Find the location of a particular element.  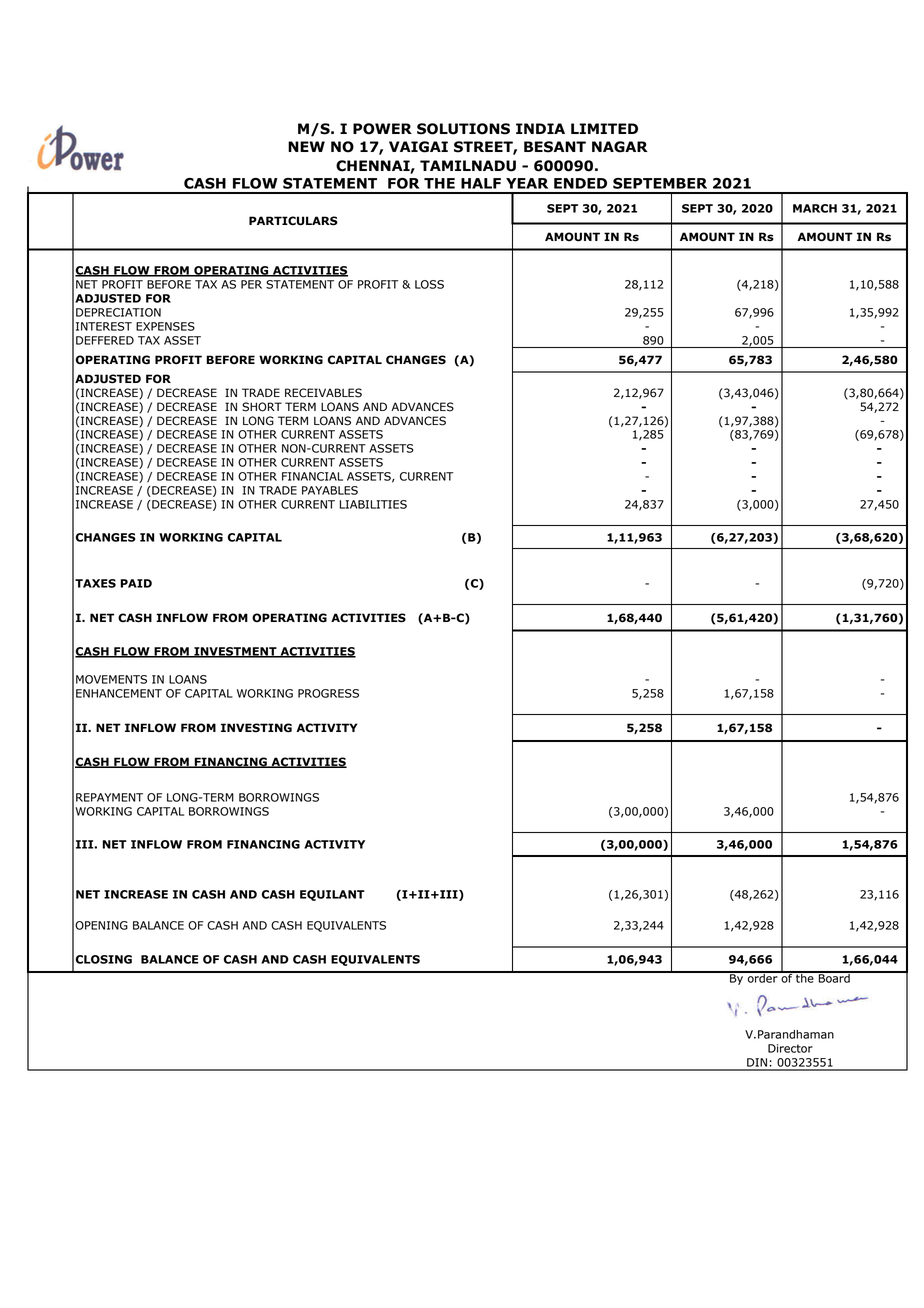

NEW is located at coordinates (306, 146).
